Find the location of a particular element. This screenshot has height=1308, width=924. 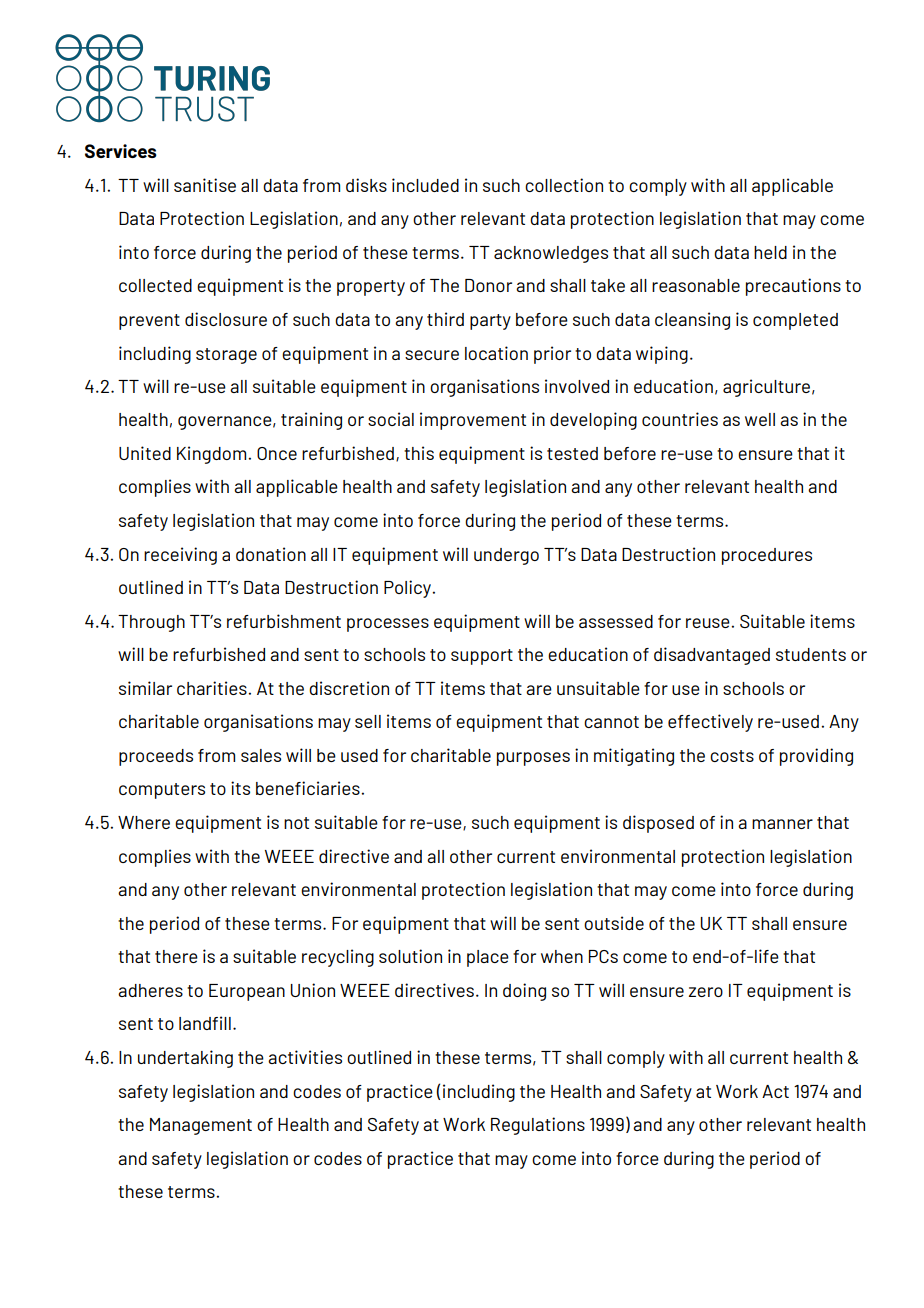

purposes is located at coordinates (533, 759).
